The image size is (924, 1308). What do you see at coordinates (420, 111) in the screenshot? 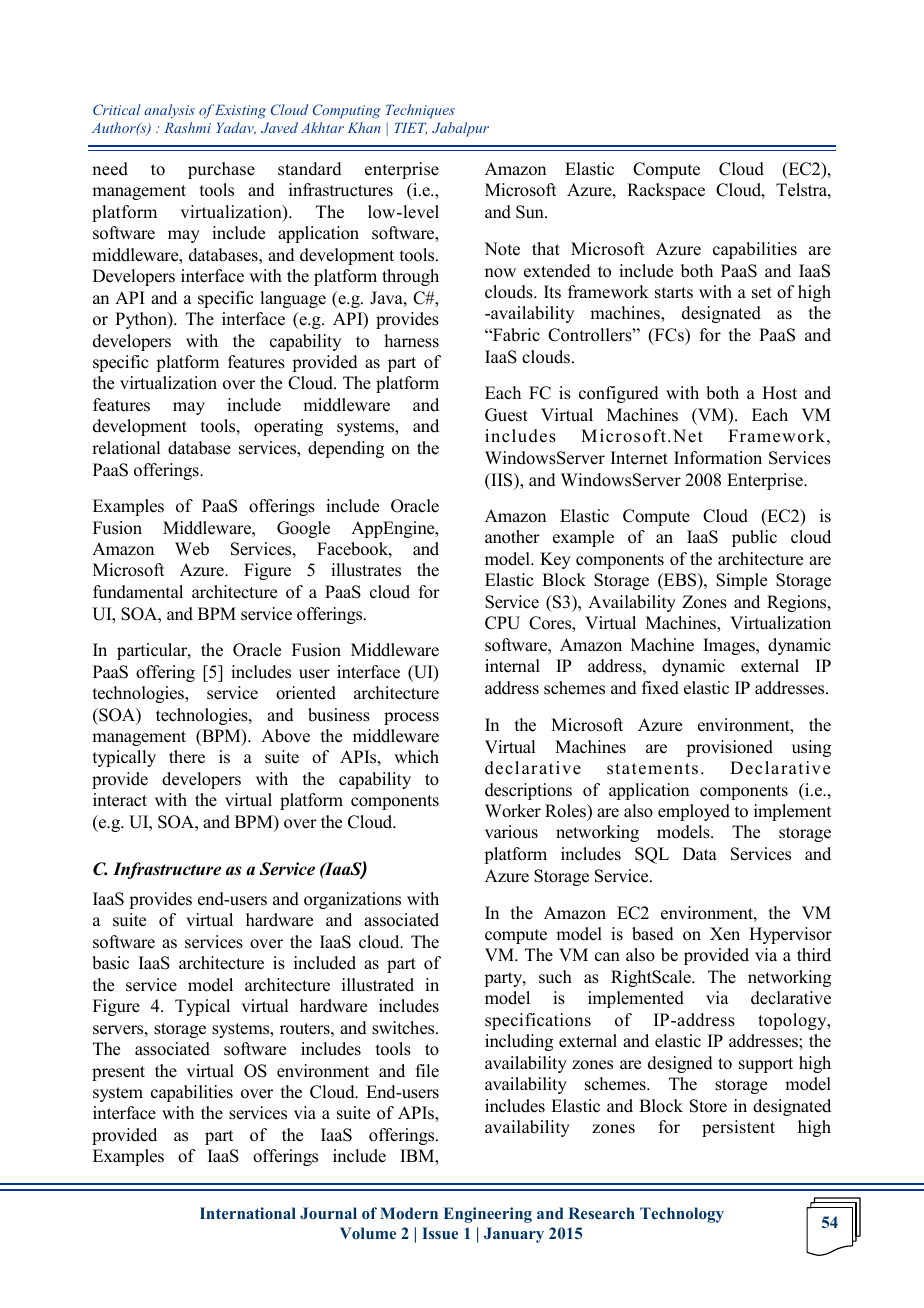
I see `Techniques` at bounding box center [420, 111].
